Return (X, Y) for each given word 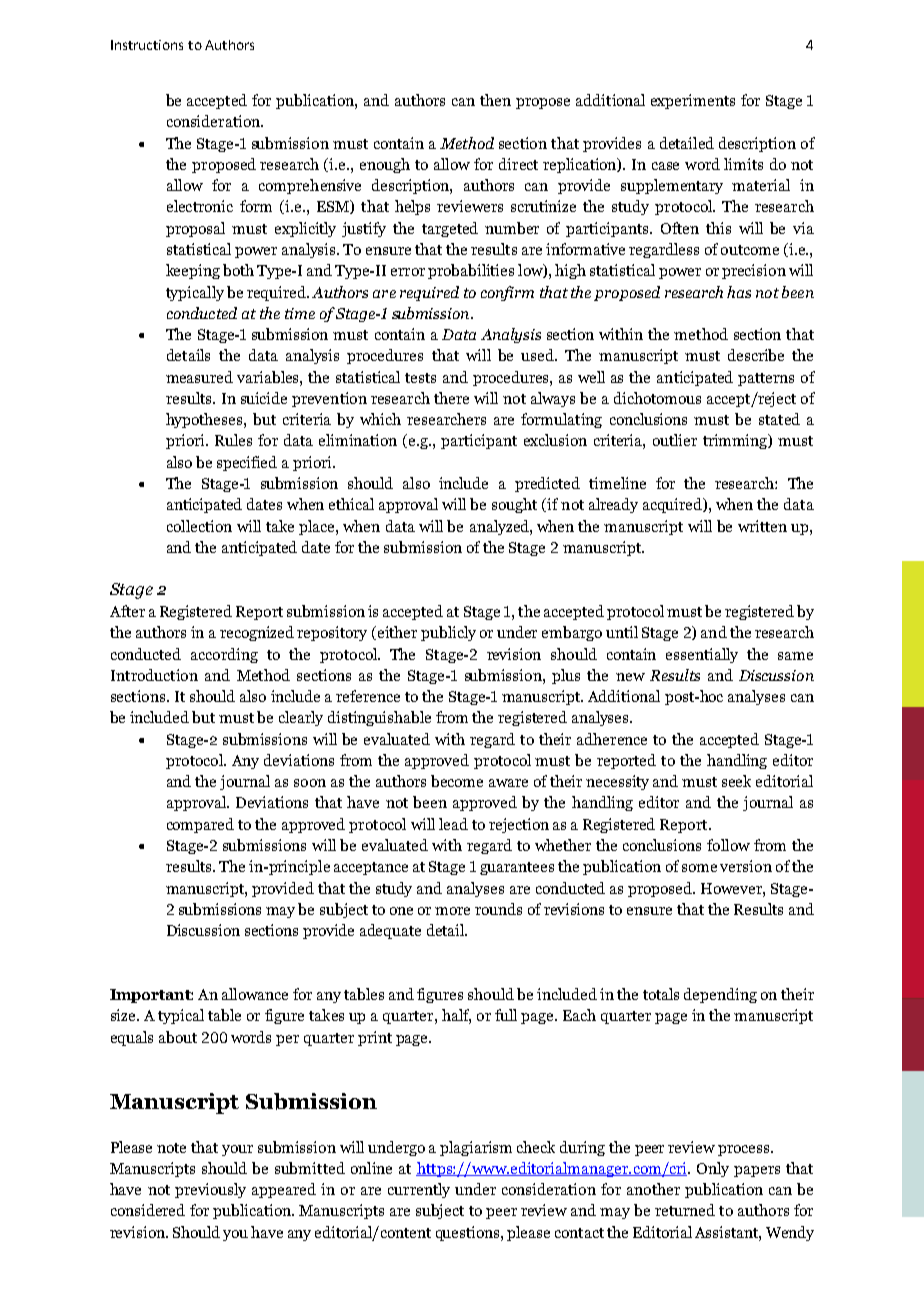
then (495, 100)
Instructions (147, 45)
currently (419, 1190)
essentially (702, 655)
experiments (693, 101)
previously (210, 1190)
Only (713, 1169)
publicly (448, 633)
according (224, 655)
